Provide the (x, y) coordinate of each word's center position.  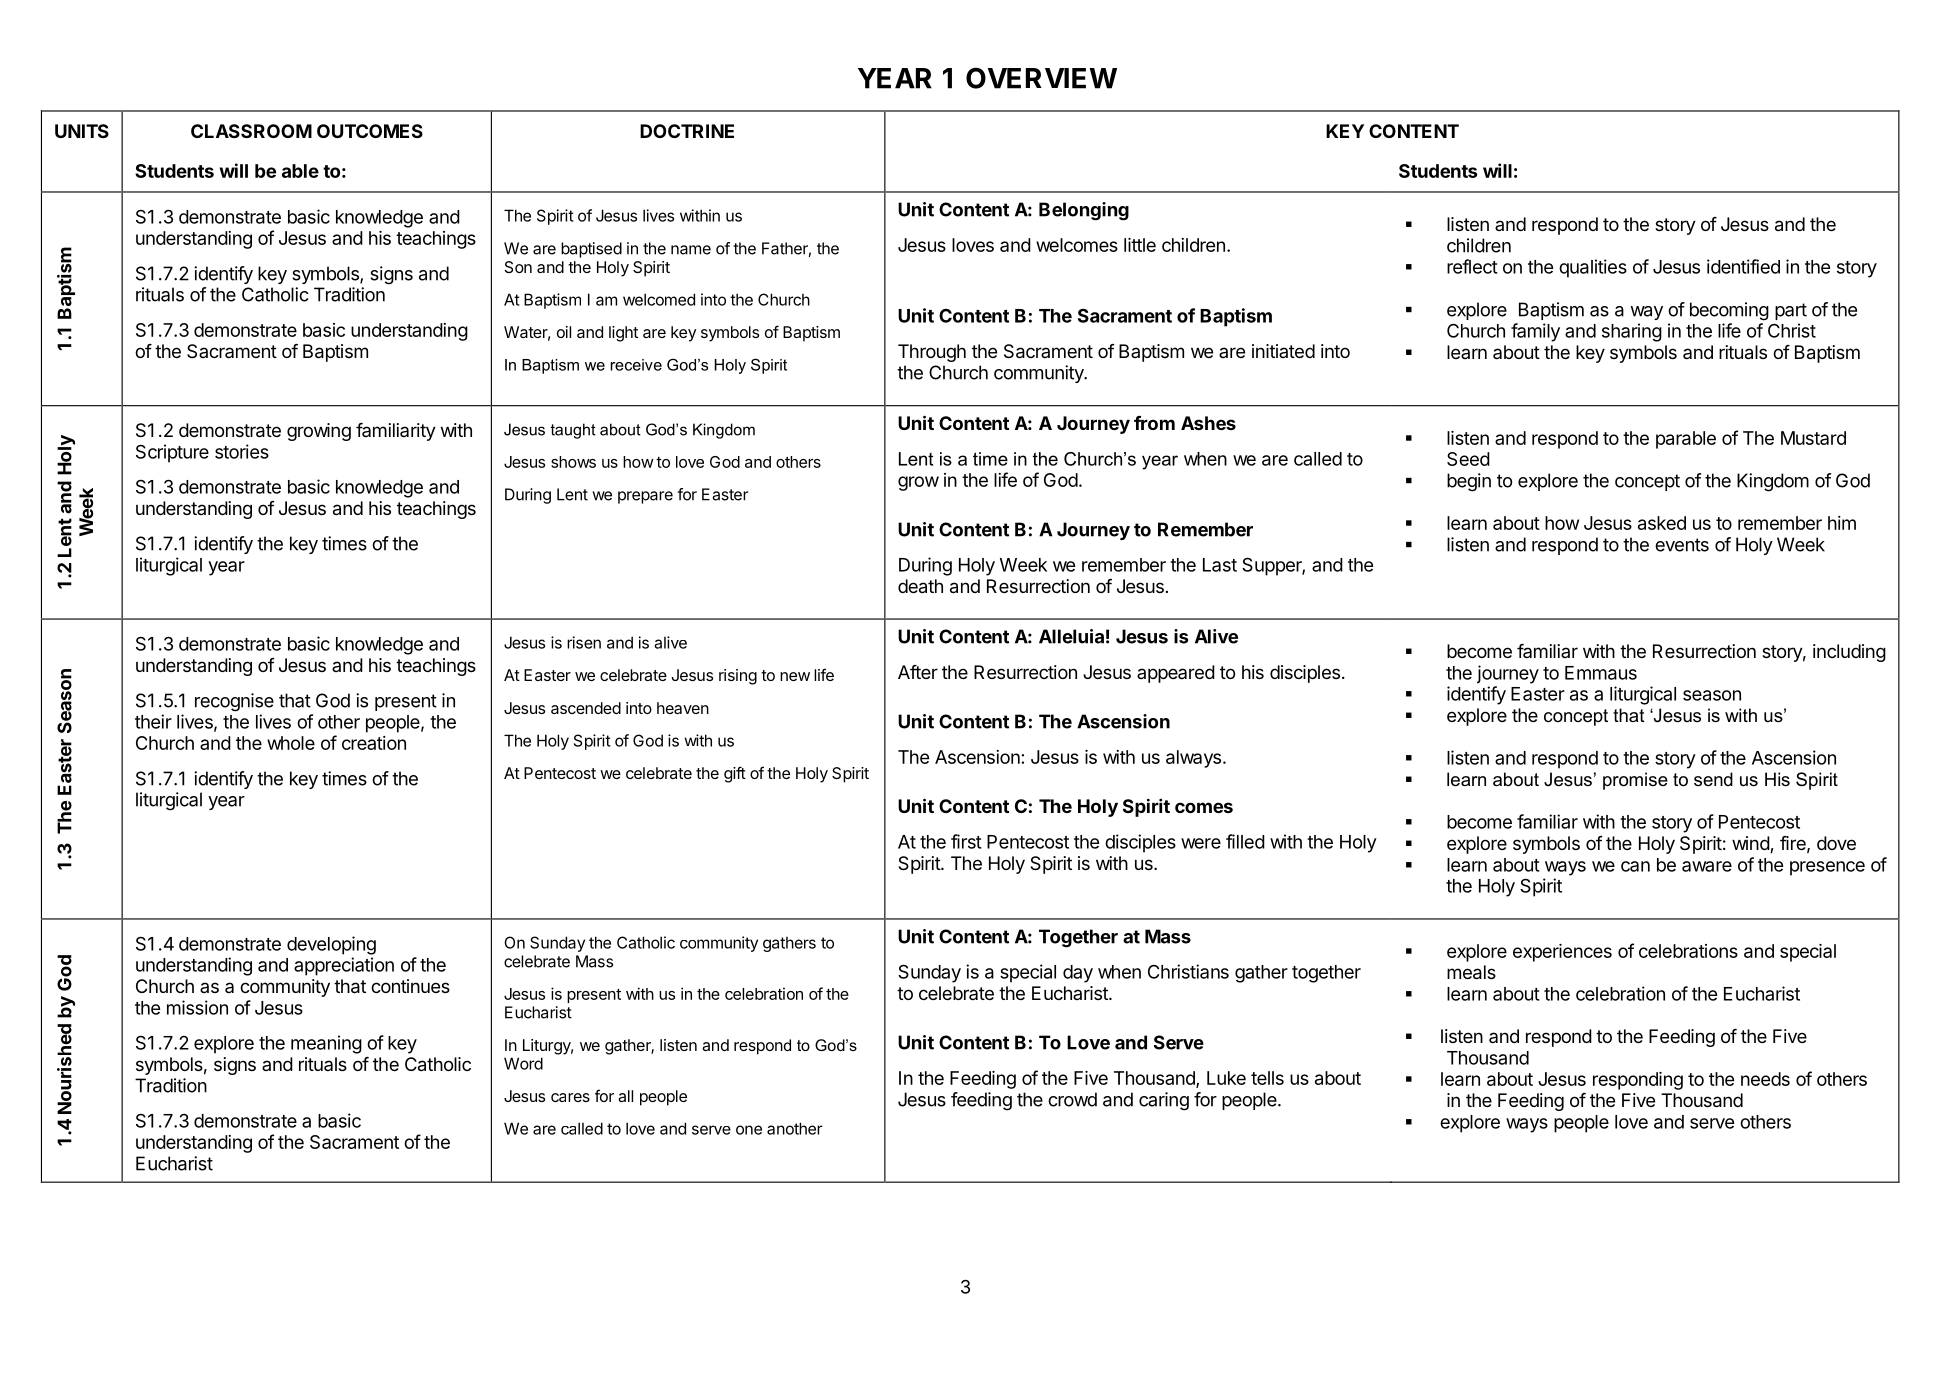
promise (1635, 781)
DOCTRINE (687, 131)
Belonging (1084, 211)
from (1154, 423)
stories (242, 451)
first (966, 841)
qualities (1593, 268)
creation (374, 743)
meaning (326, 1044)
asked (1662, 523)
